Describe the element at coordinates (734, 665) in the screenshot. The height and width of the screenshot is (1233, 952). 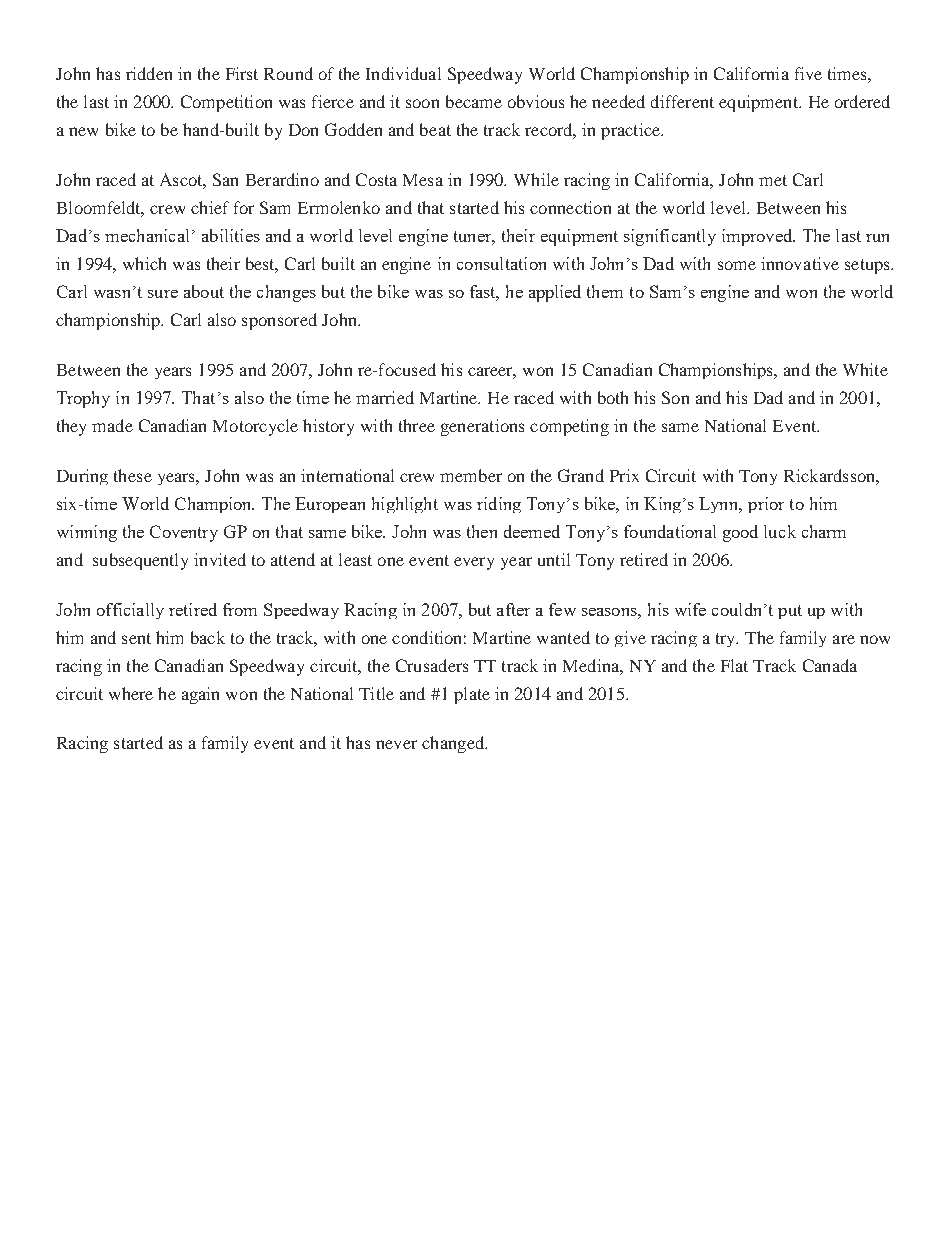
I see `Flat` at that location.
